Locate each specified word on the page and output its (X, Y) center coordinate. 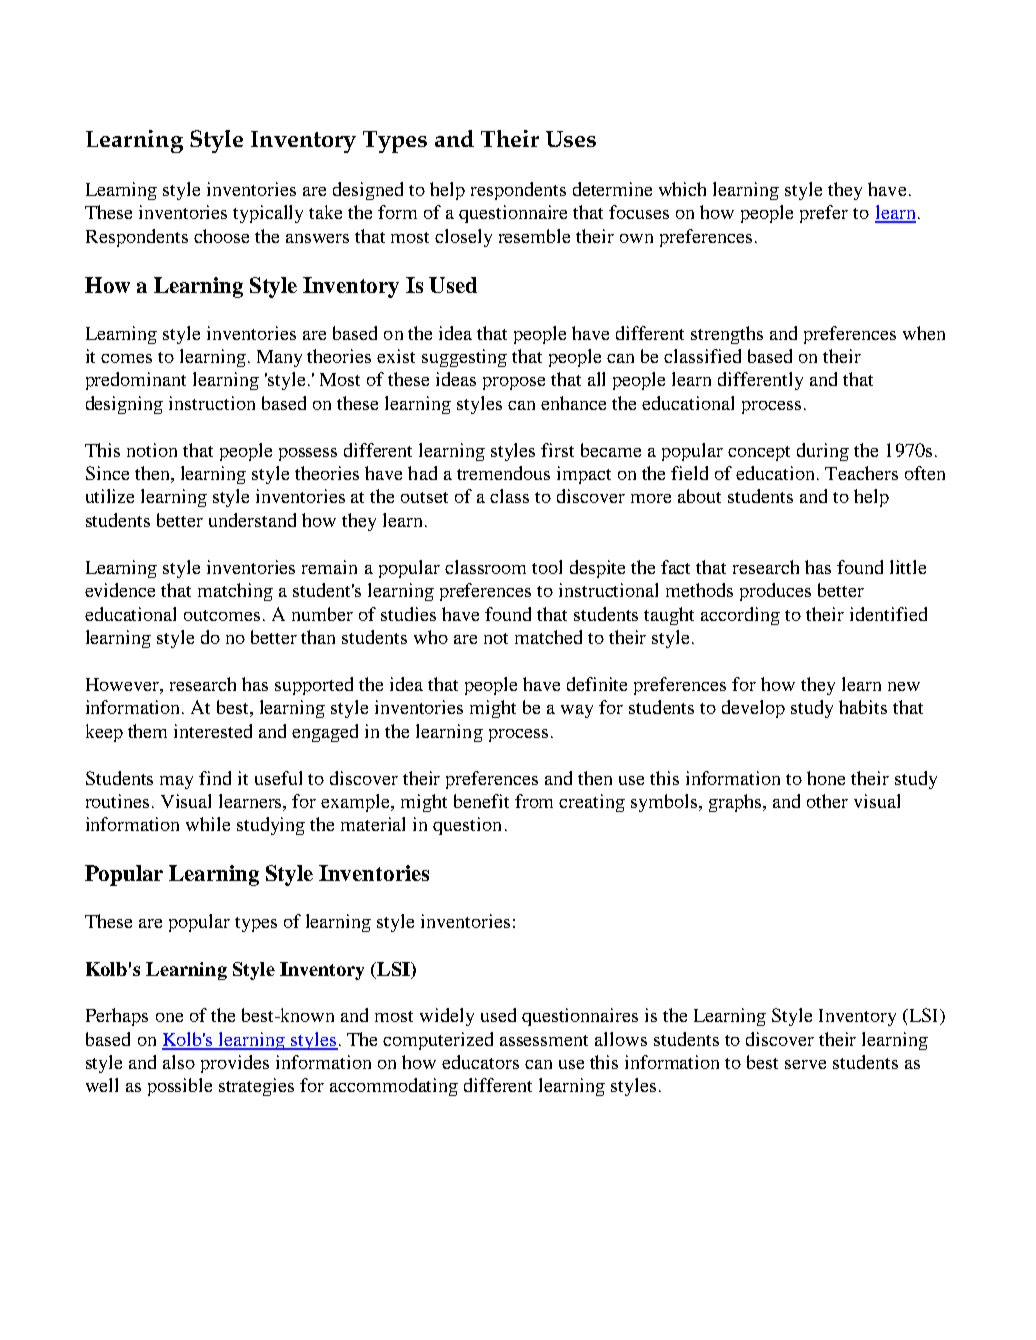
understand (252, 520)
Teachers (861, 473)
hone (826, 778)
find (215, 778)
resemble (534, 236)
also (179, 1062)
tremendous (503, 473)
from (534, 801)
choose (221, 236)
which (682, 189)
